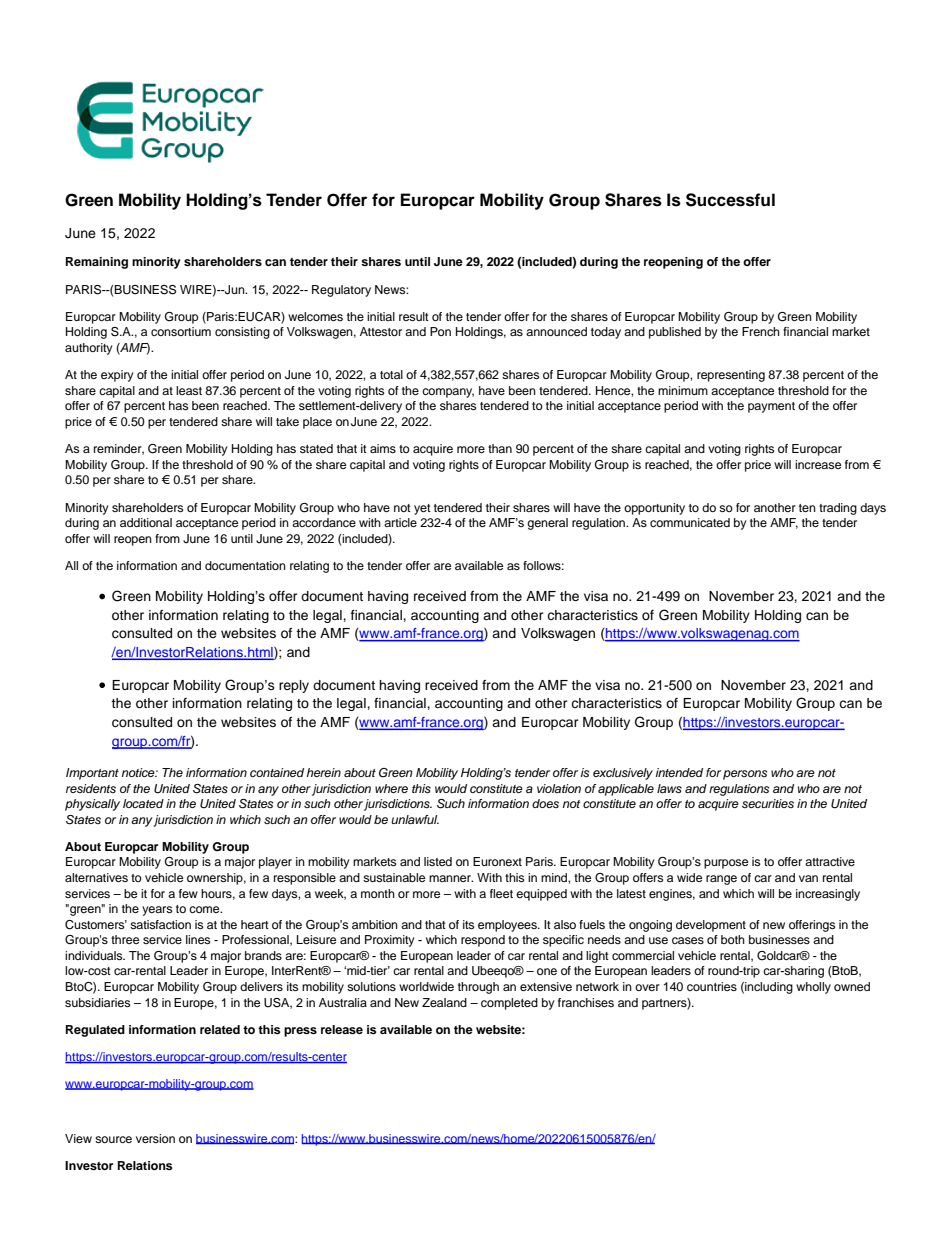 This screenshot has width=952, height=1233. I want to click on Remaining, so click(97, 263).
